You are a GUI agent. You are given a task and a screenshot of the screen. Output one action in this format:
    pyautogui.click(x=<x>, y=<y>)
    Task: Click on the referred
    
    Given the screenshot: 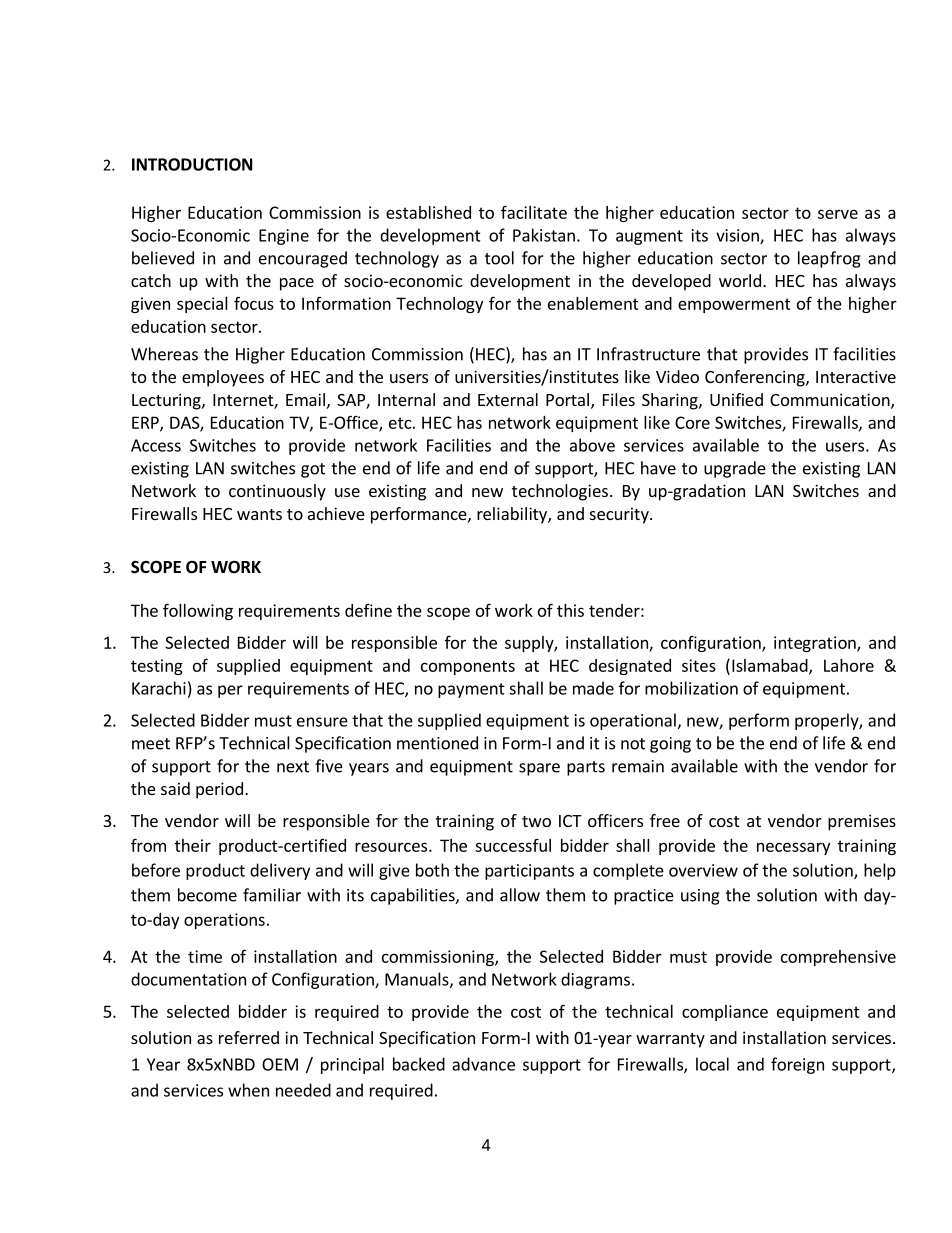 What is the action you would take?
    pyautogui.click(x=249, y=1037)
